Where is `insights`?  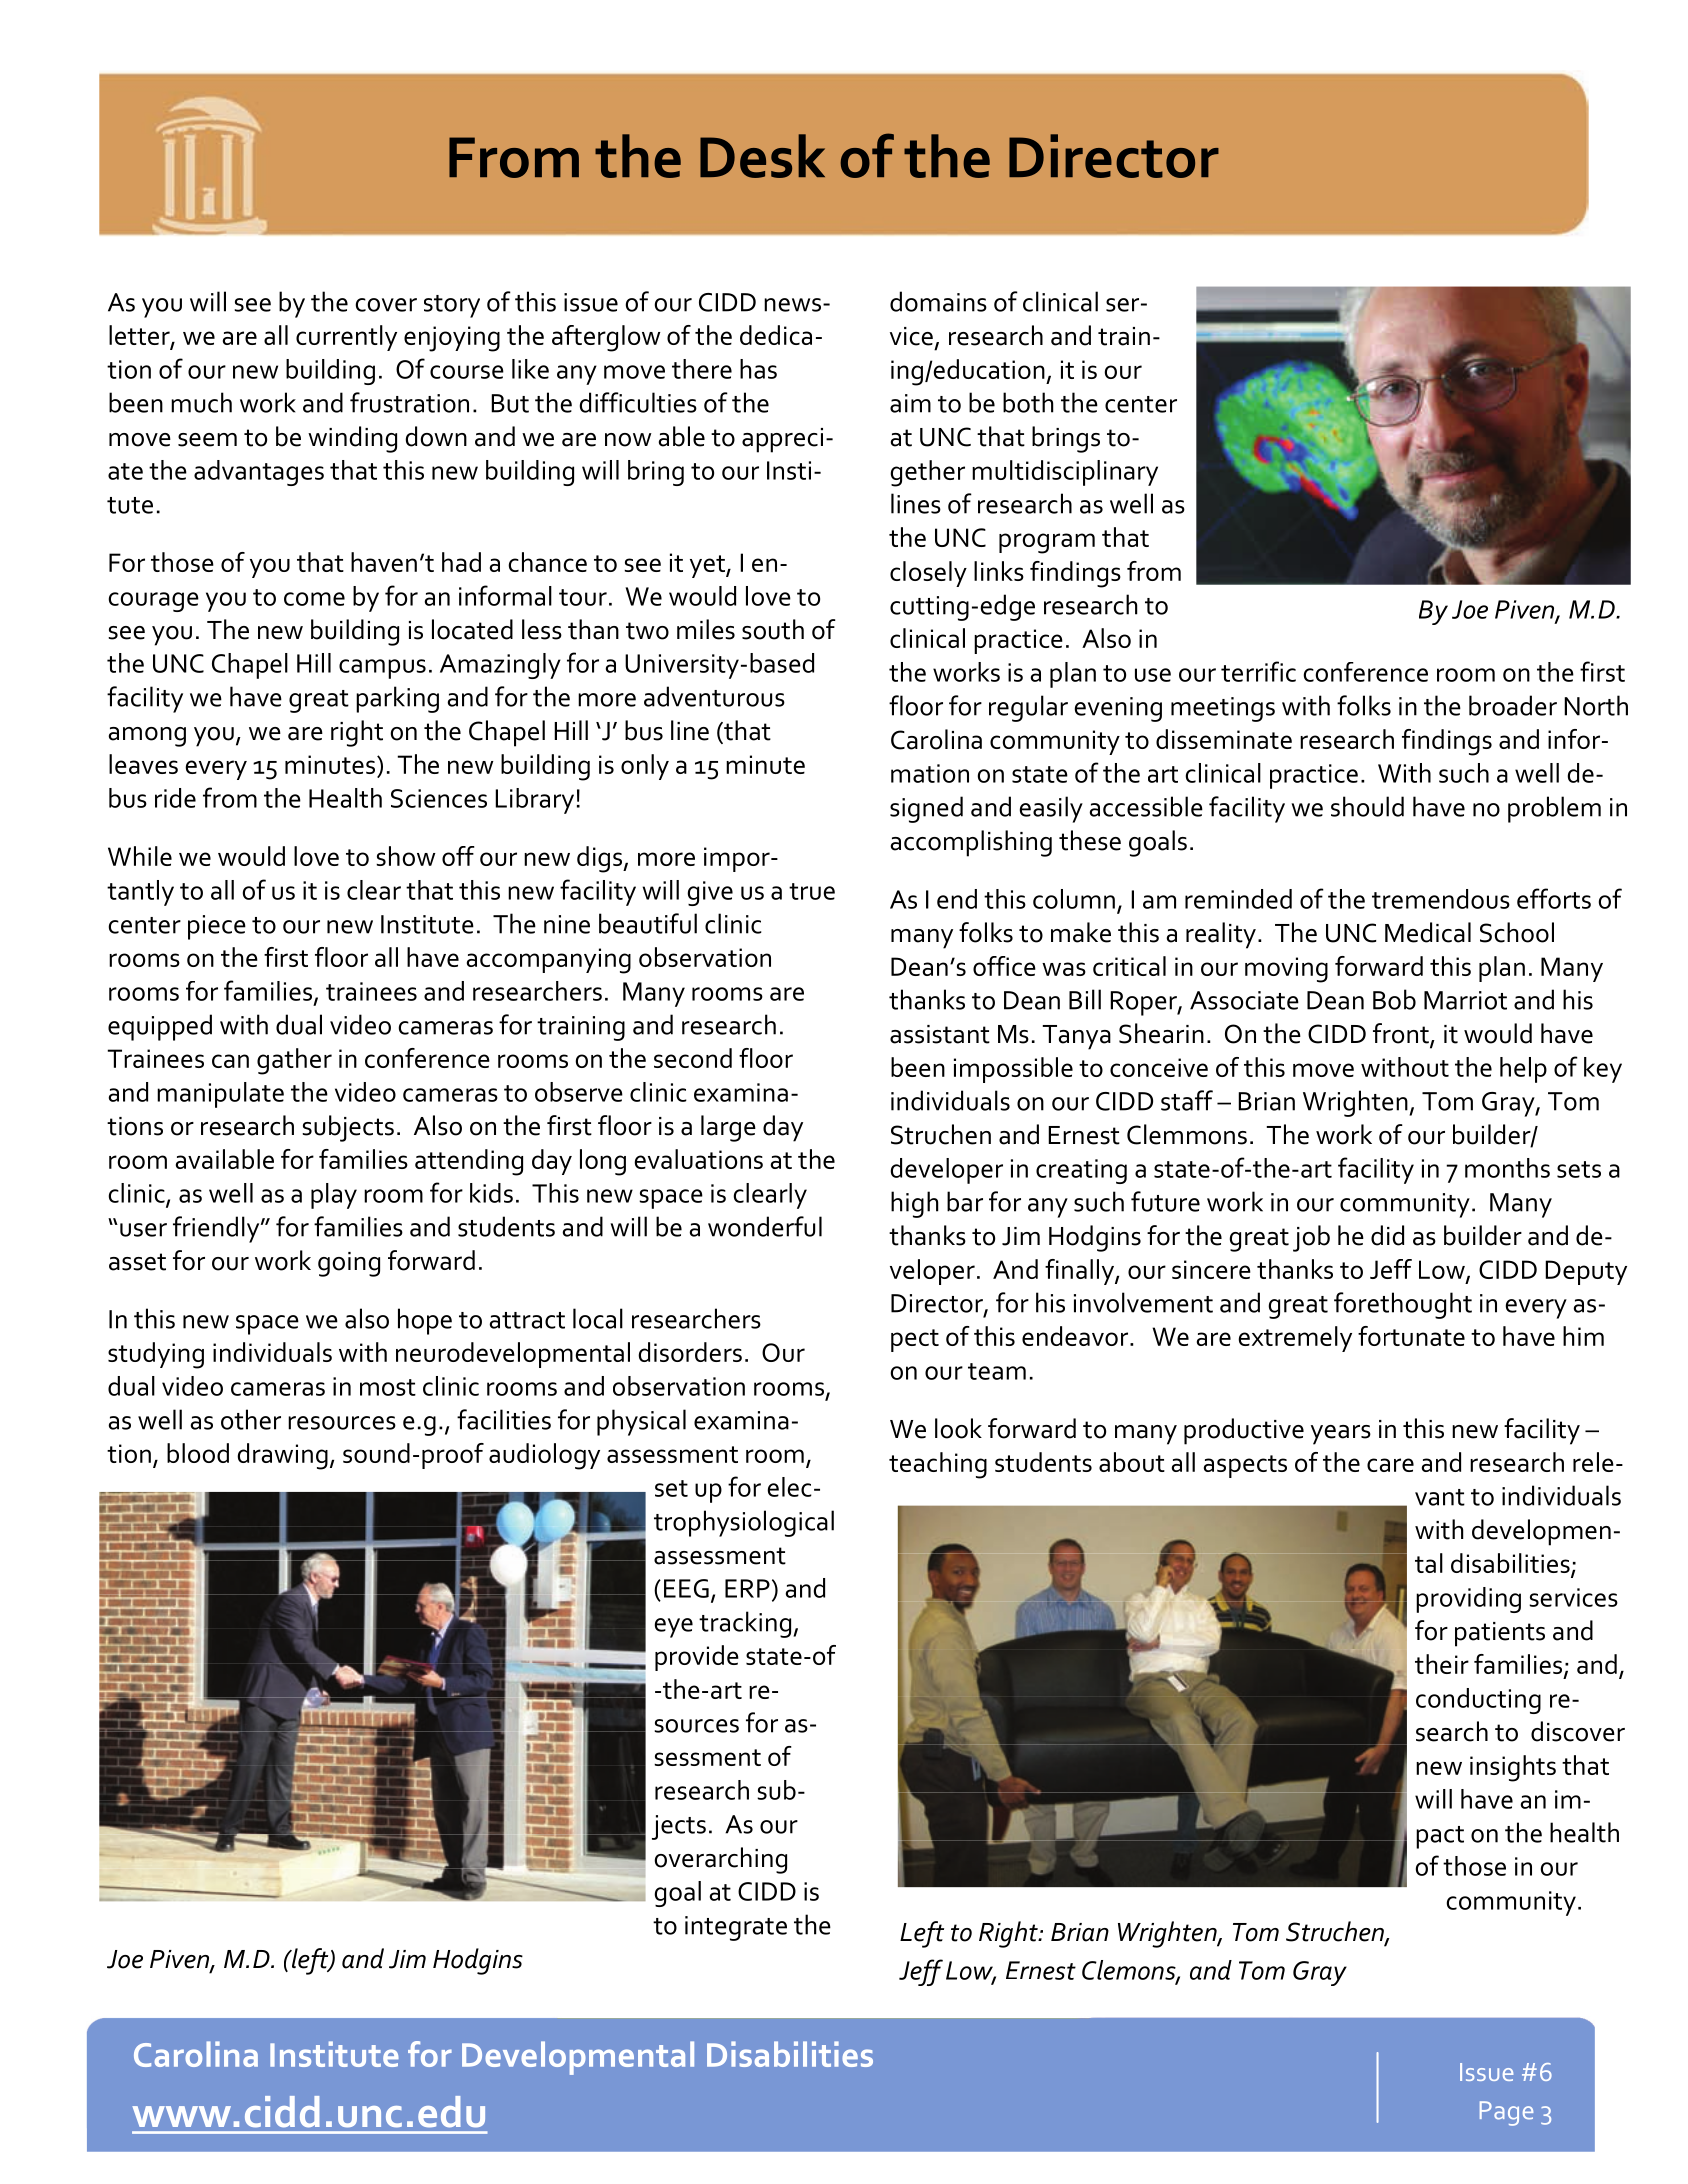
insights is located at coordinates (1513, 1768).
